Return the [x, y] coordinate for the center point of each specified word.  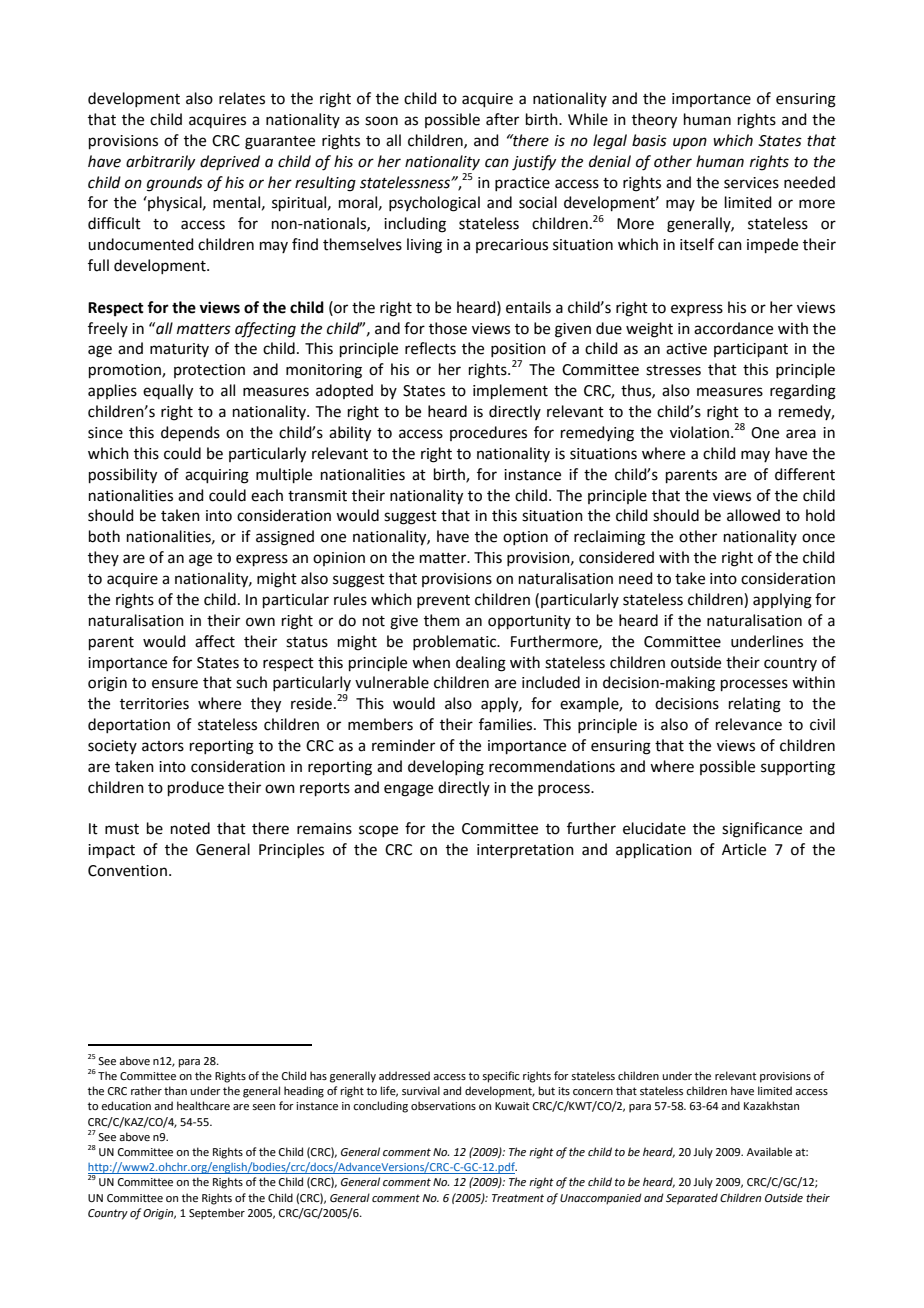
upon [690, 143]
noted [190, 828]
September [217, 1214]
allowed [753, 515]
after [502, 119]
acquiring [217, 476]
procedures [488, 433]
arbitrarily [160, 162]
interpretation [525, 851]
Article [744, 849]
